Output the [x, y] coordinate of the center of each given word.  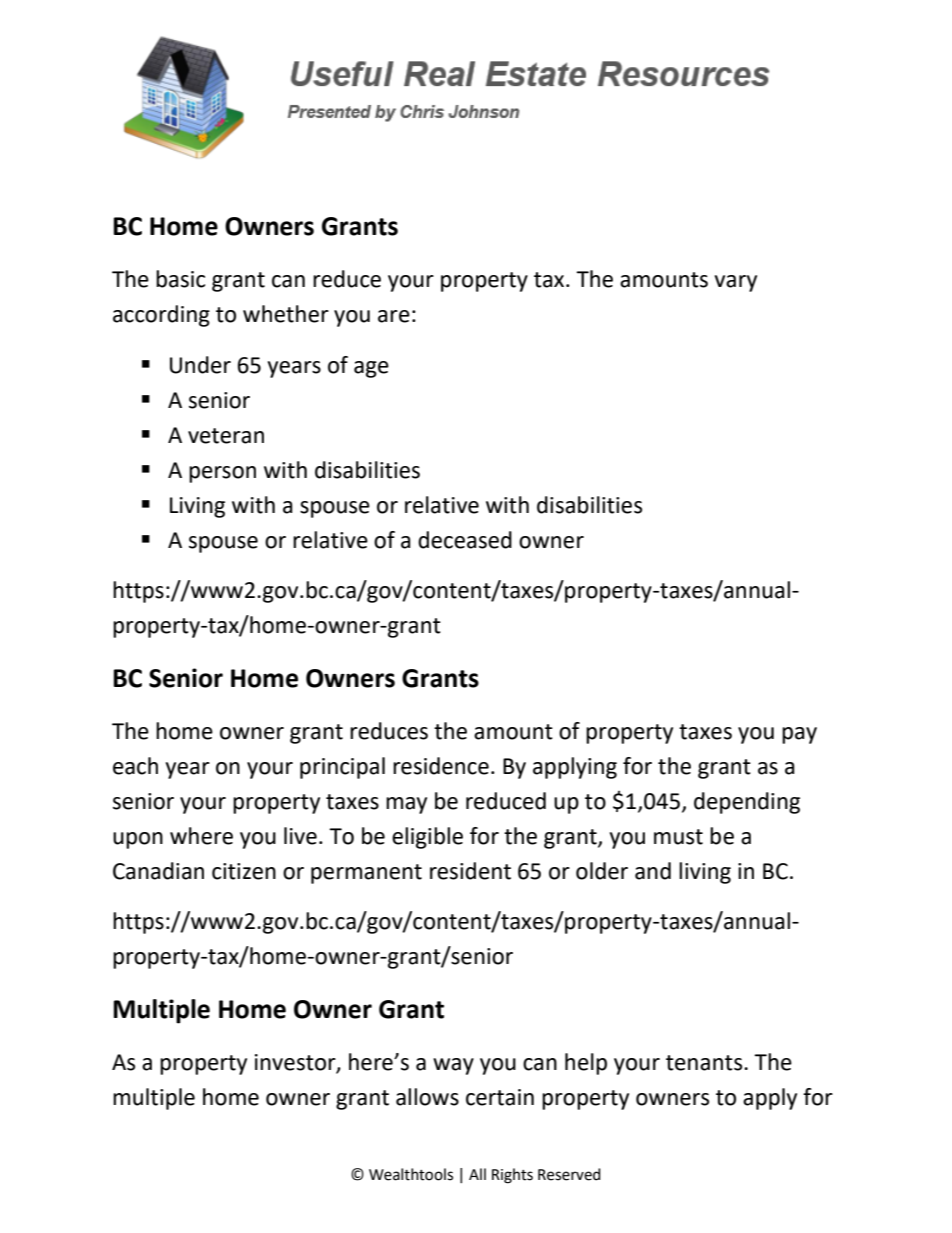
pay [799, 735]
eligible [427, 838]
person [222, 474]
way [453, 1066]
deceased [465, 540]
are [394, 316]
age [371, 369]
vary [736, 283]
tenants [705, 1063]
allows [427, 1097]
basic [180, 279]
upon [138, 840]
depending [747, 803]
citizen [244, 871]
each [135, 766]
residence [441, 766]
